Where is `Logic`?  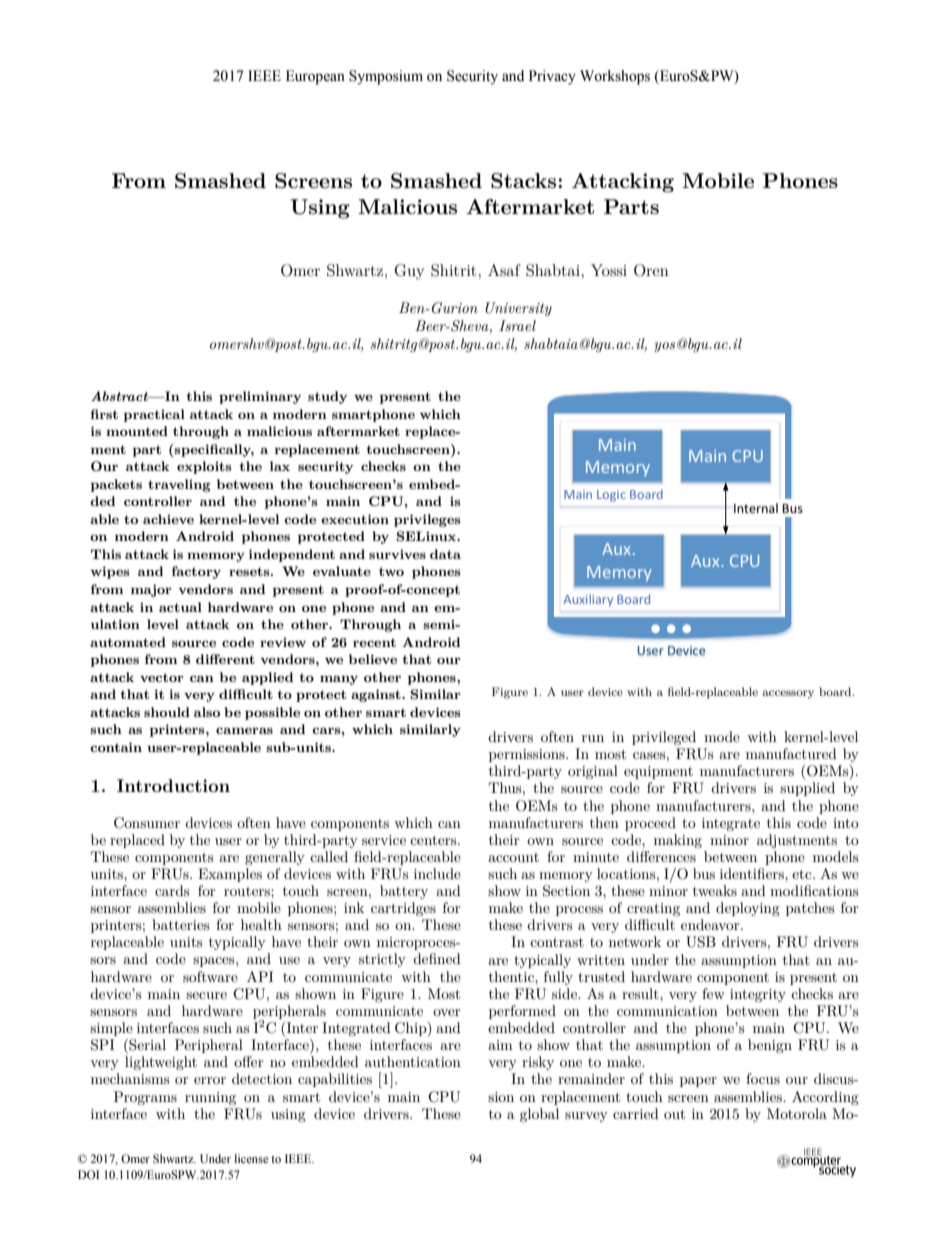
Logic is located at coordinates (611, 496).
